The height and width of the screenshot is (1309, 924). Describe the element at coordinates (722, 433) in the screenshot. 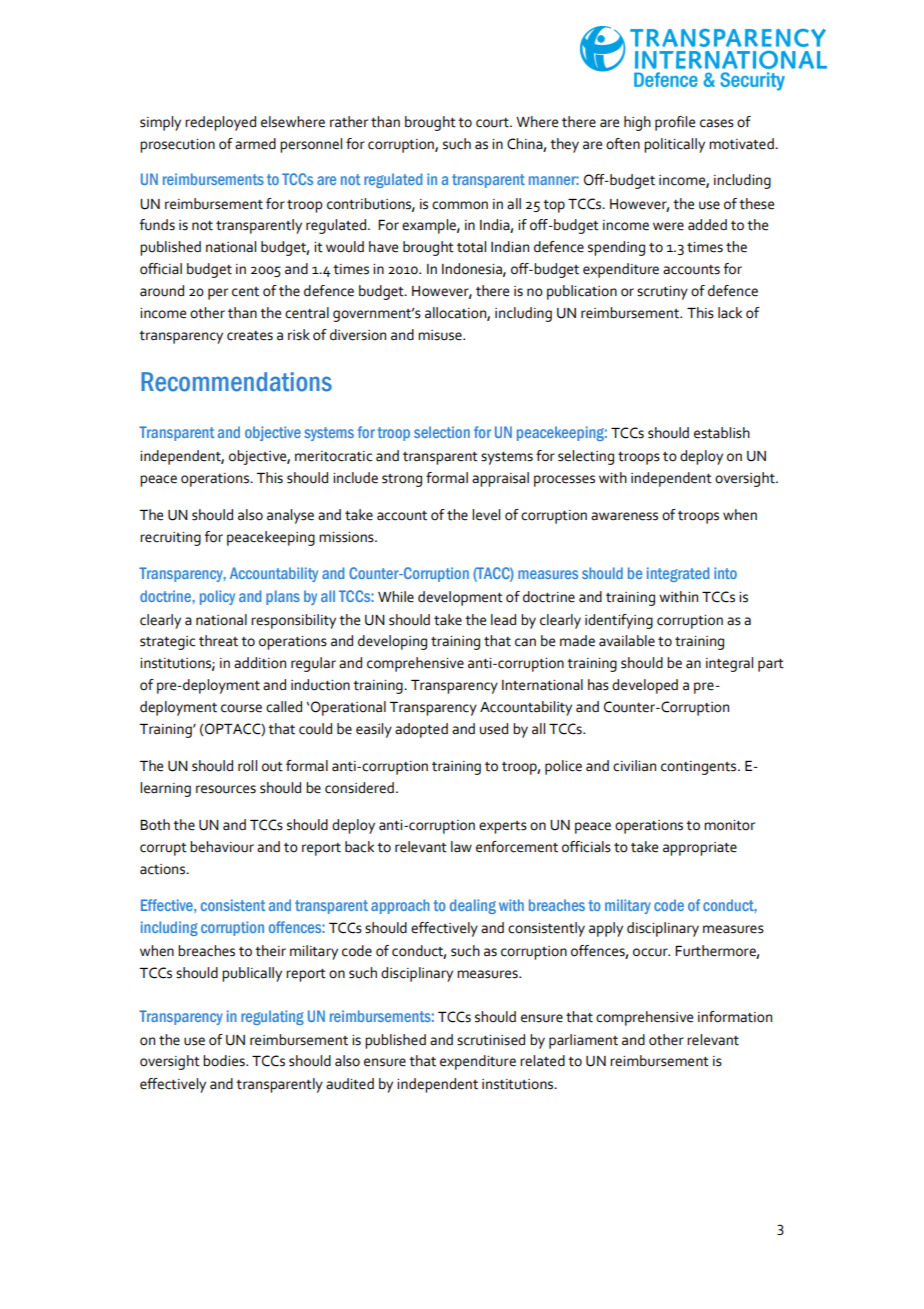

I see `establish` at that location.
